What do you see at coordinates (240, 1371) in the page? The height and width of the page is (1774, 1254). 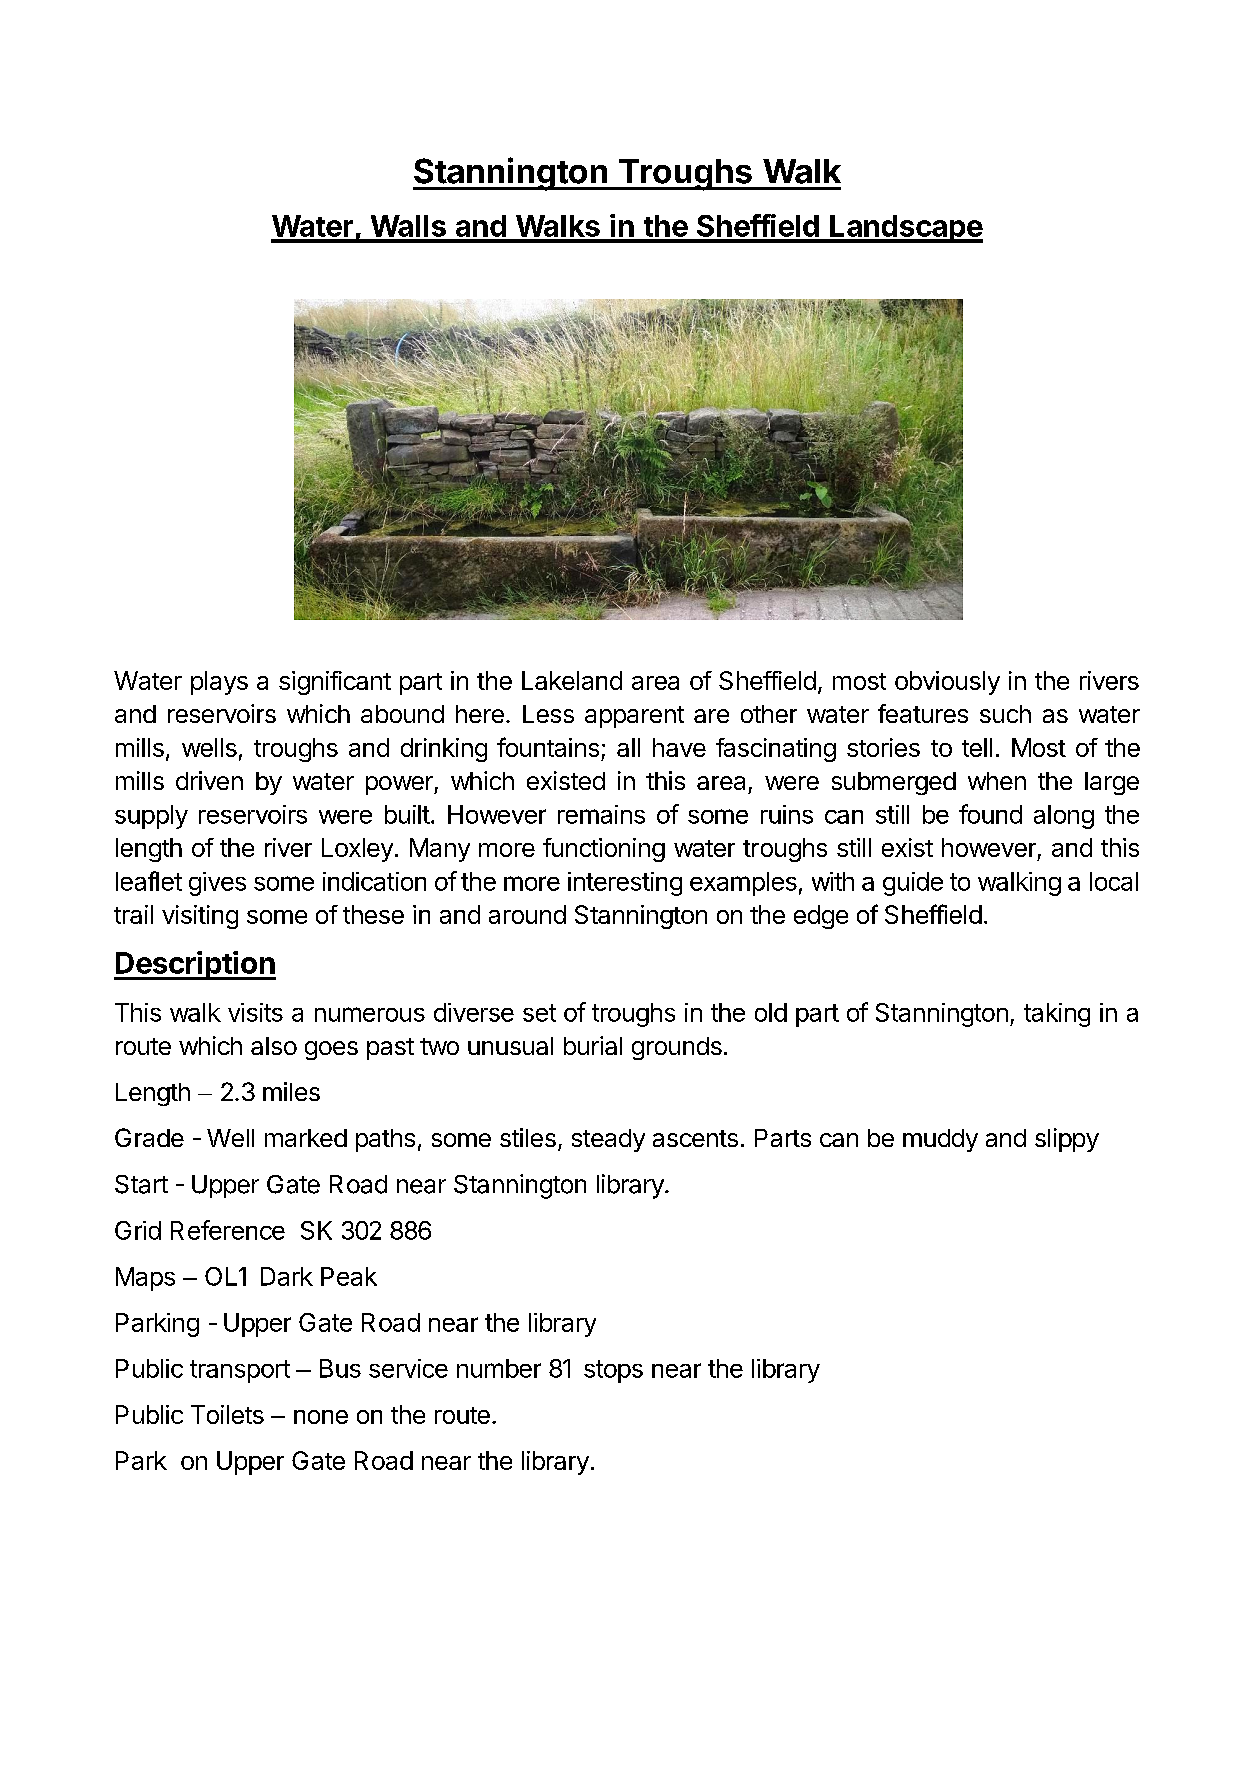 I see `transport` at bounding box center [240, 1371].
